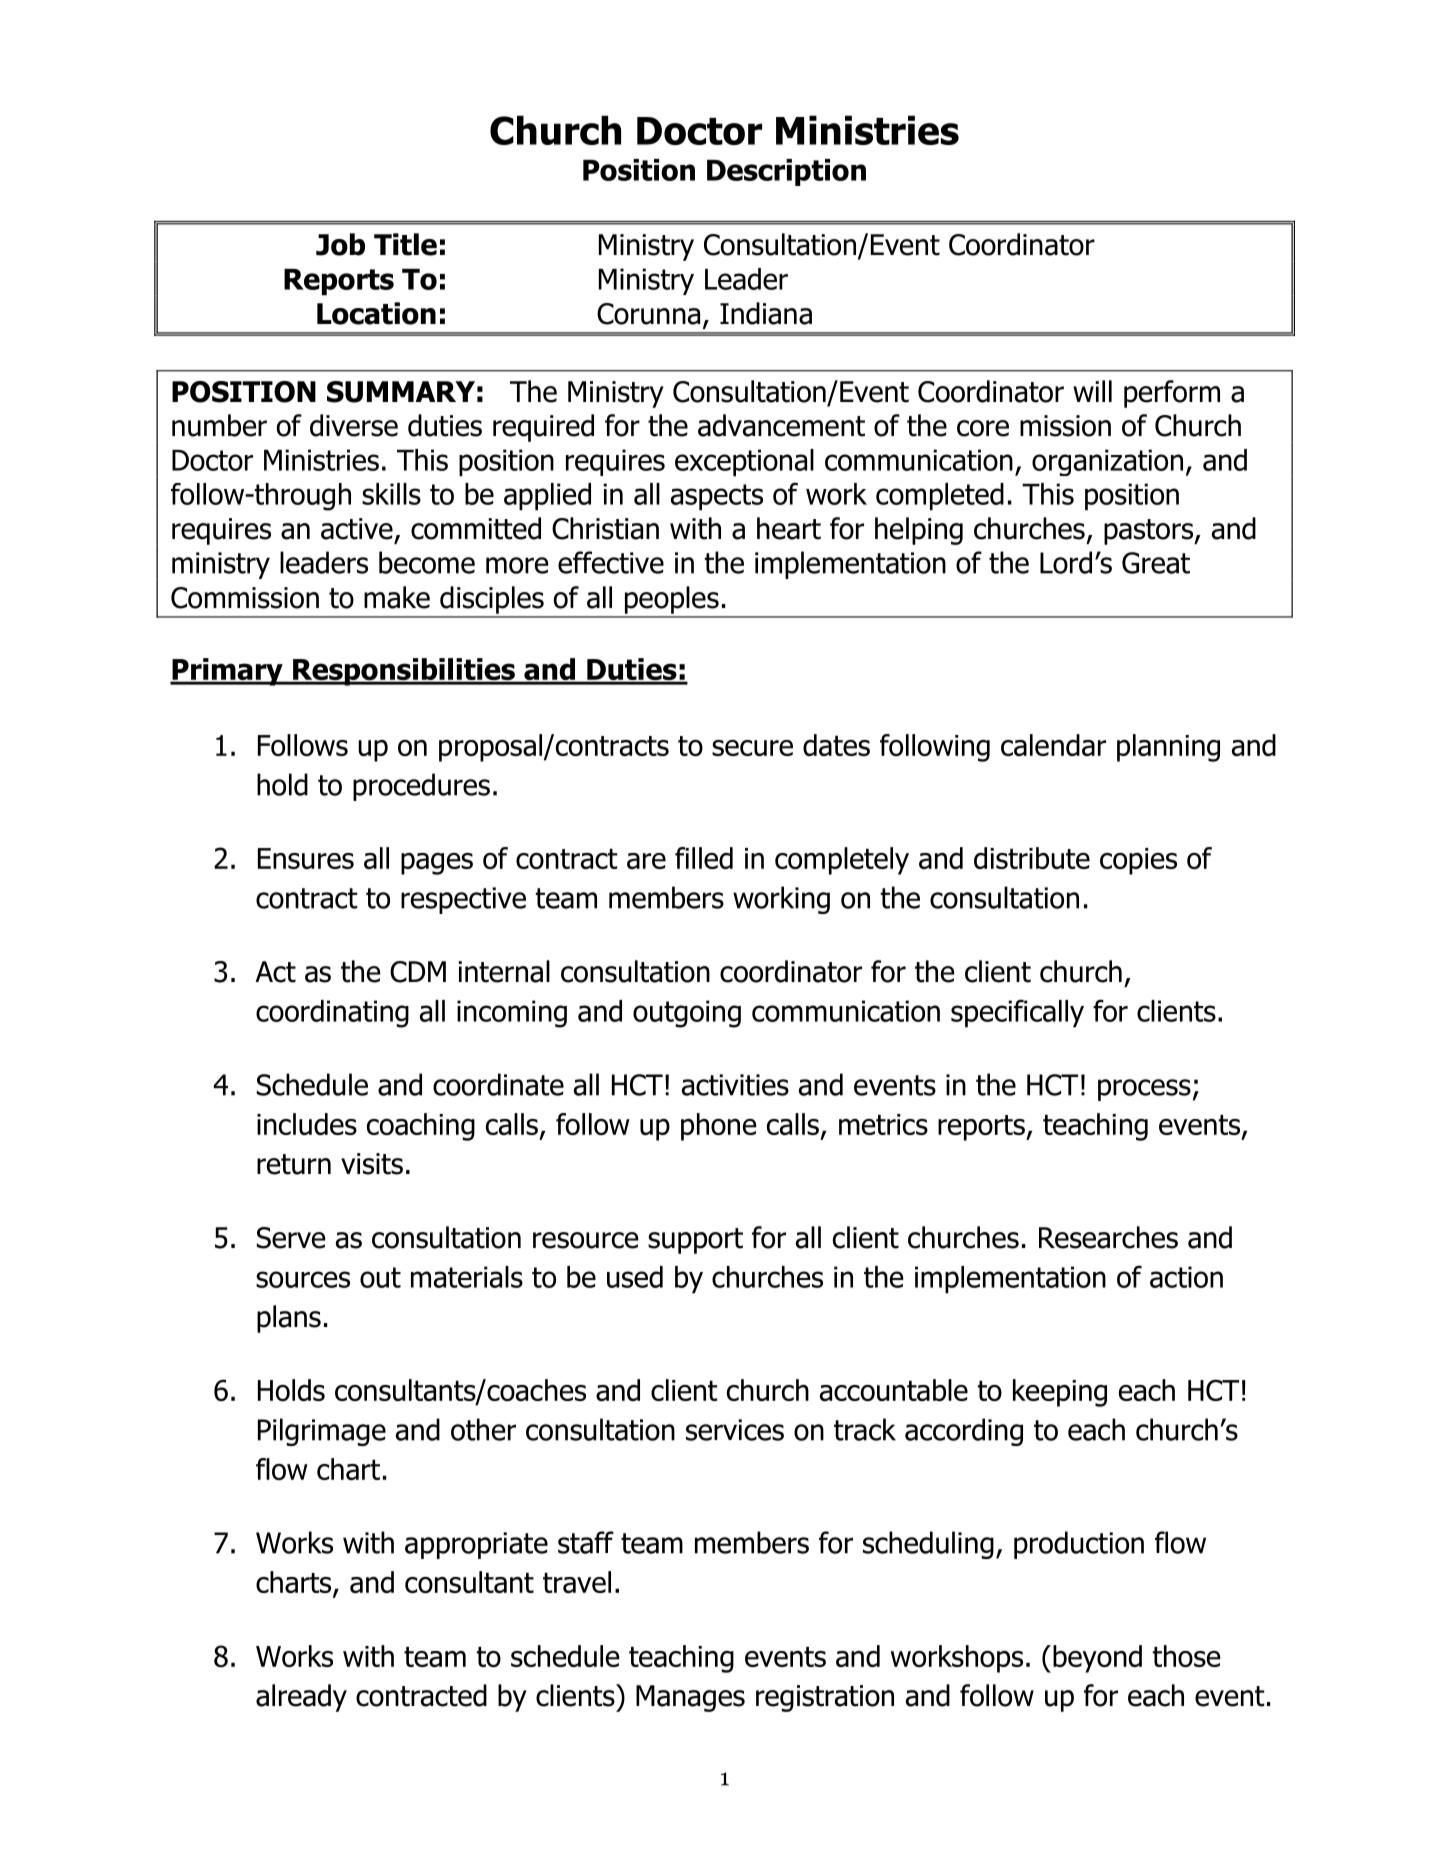  Describe the element at coordinates (690, 1698) in the page. I see `Manages` at that location.
